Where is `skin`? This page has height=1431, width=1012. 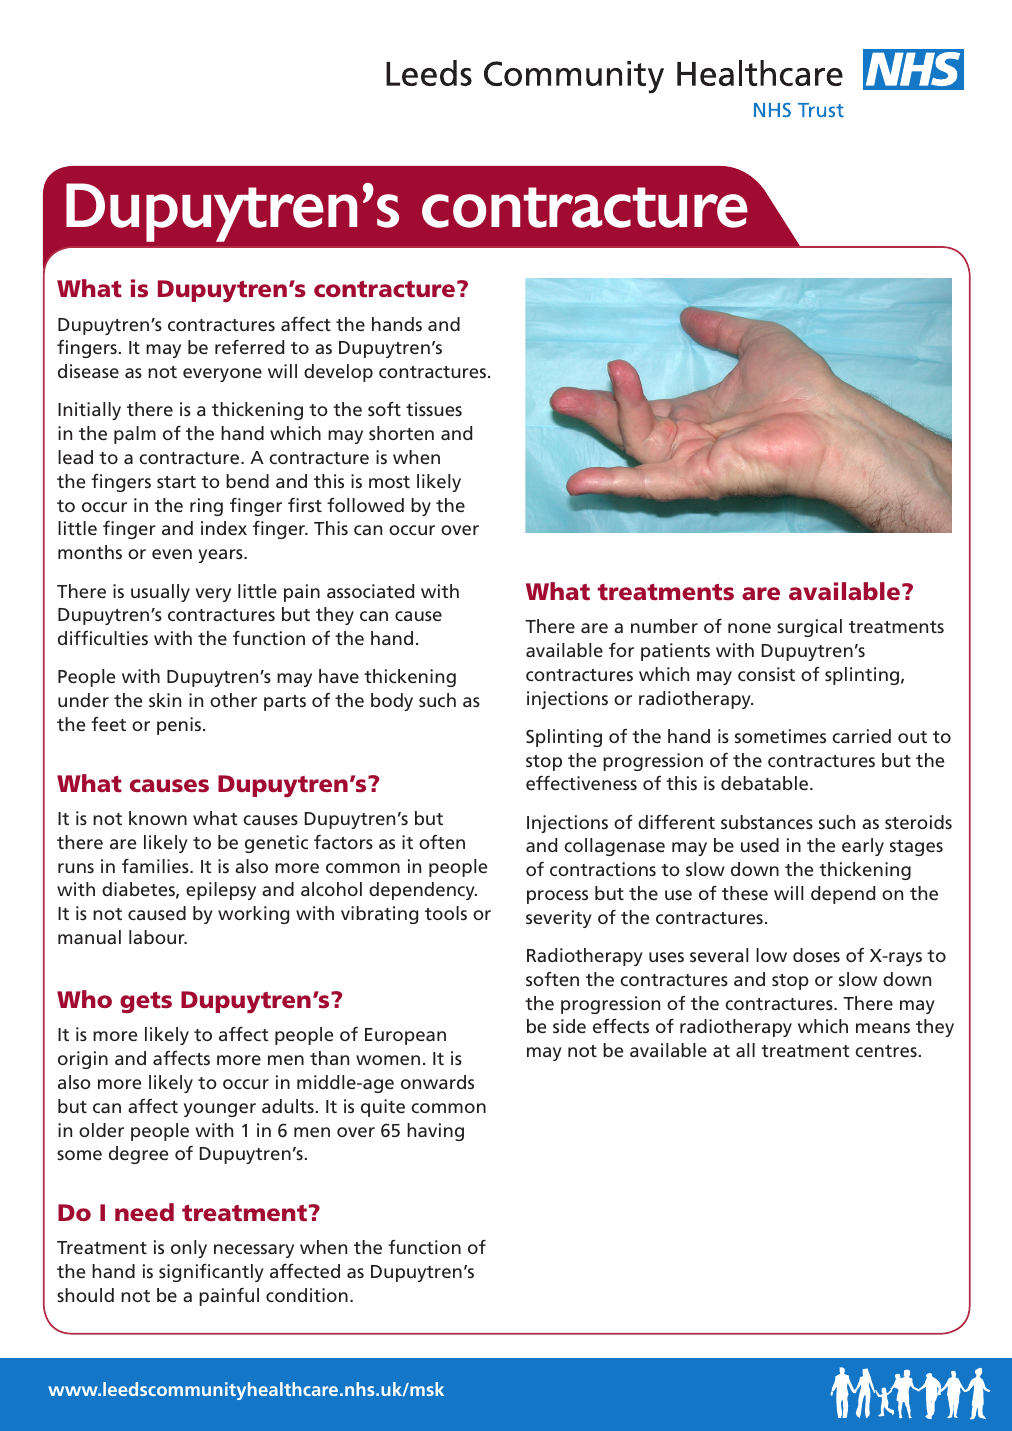 skin is located at coordinates (165, 700).
